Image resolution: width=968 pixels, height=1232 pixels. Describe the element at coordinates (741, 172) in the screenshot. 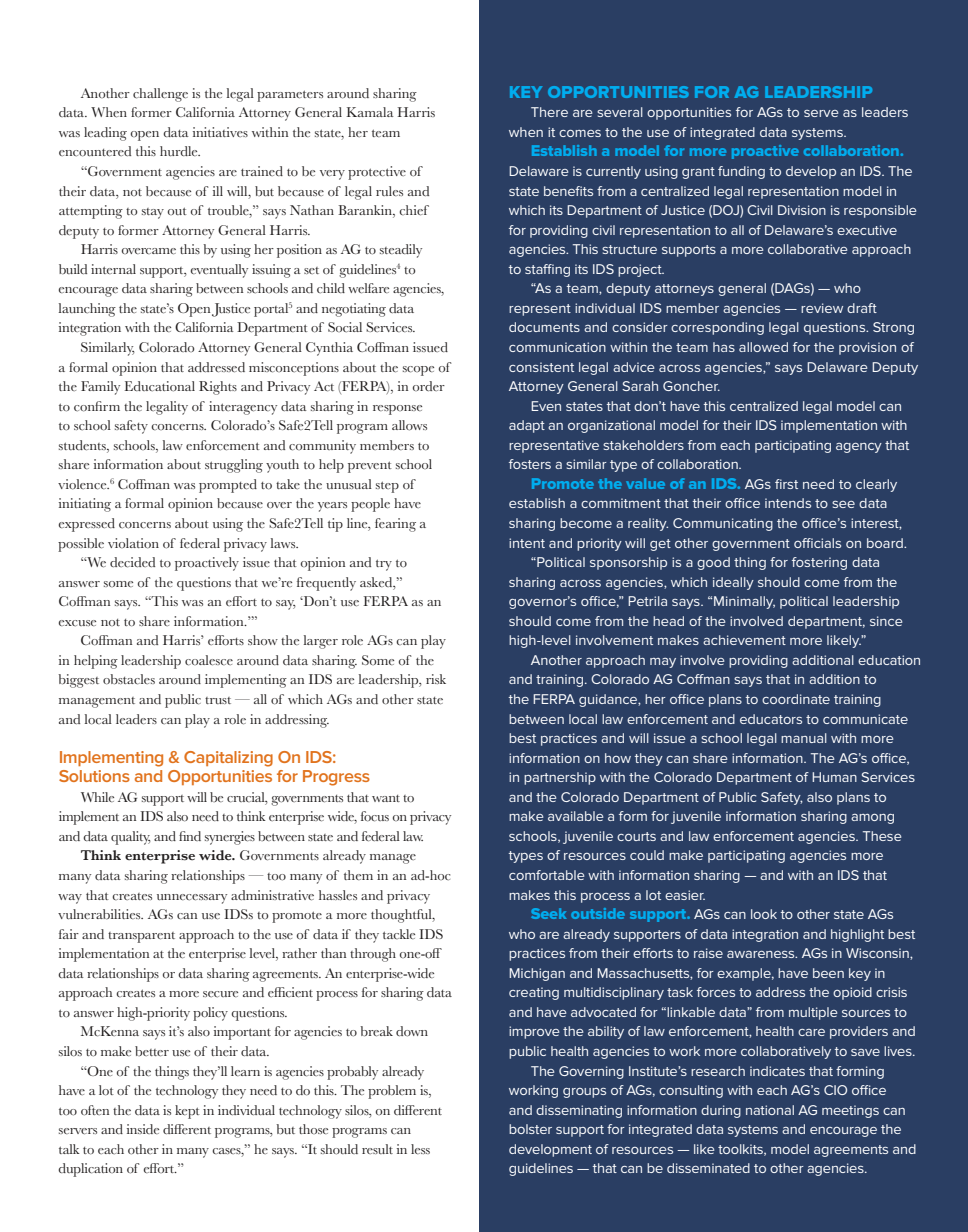

I see `funding` at that location.
